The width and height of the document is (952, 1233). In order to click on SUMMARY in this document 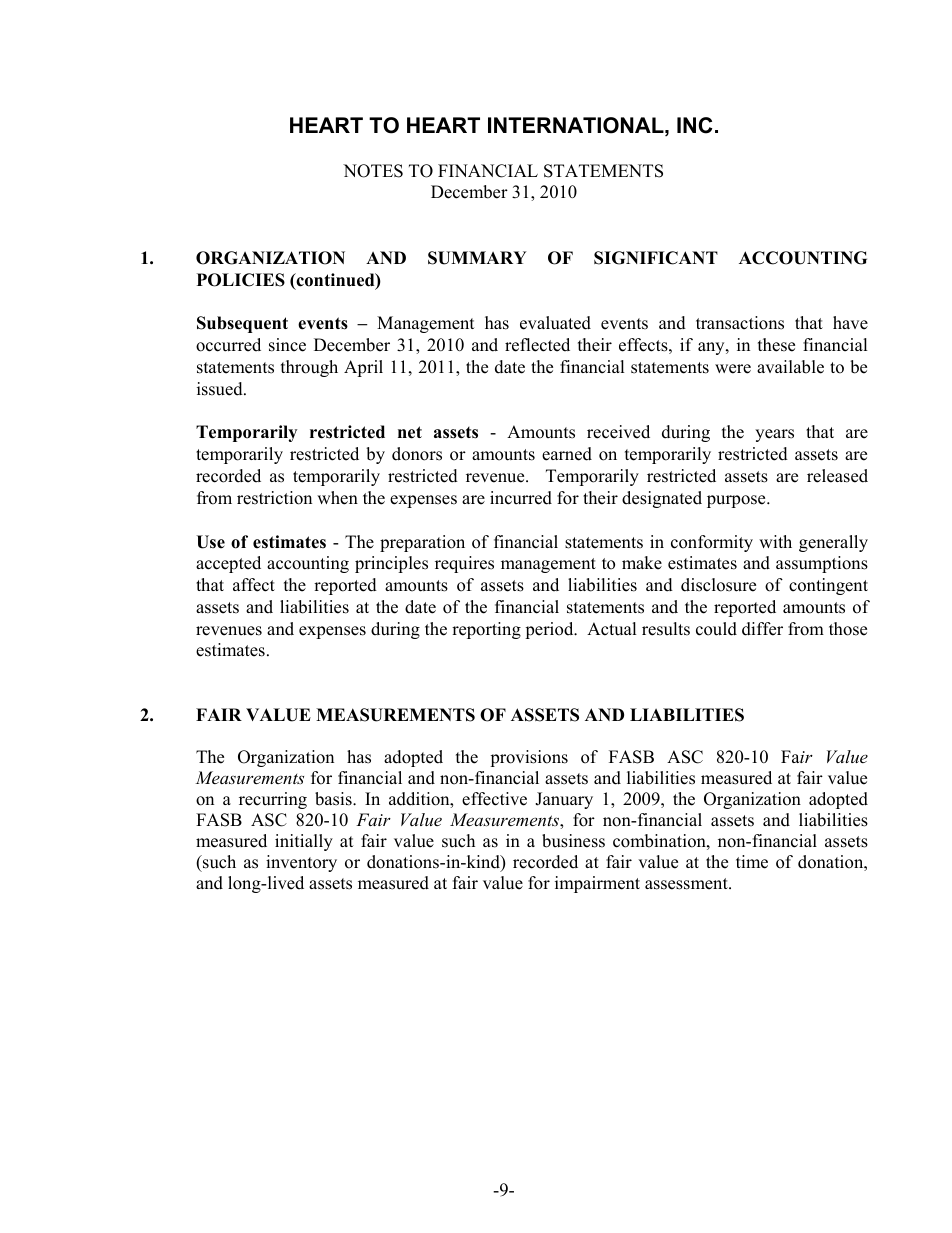, I will do `click(477, 258)`.
